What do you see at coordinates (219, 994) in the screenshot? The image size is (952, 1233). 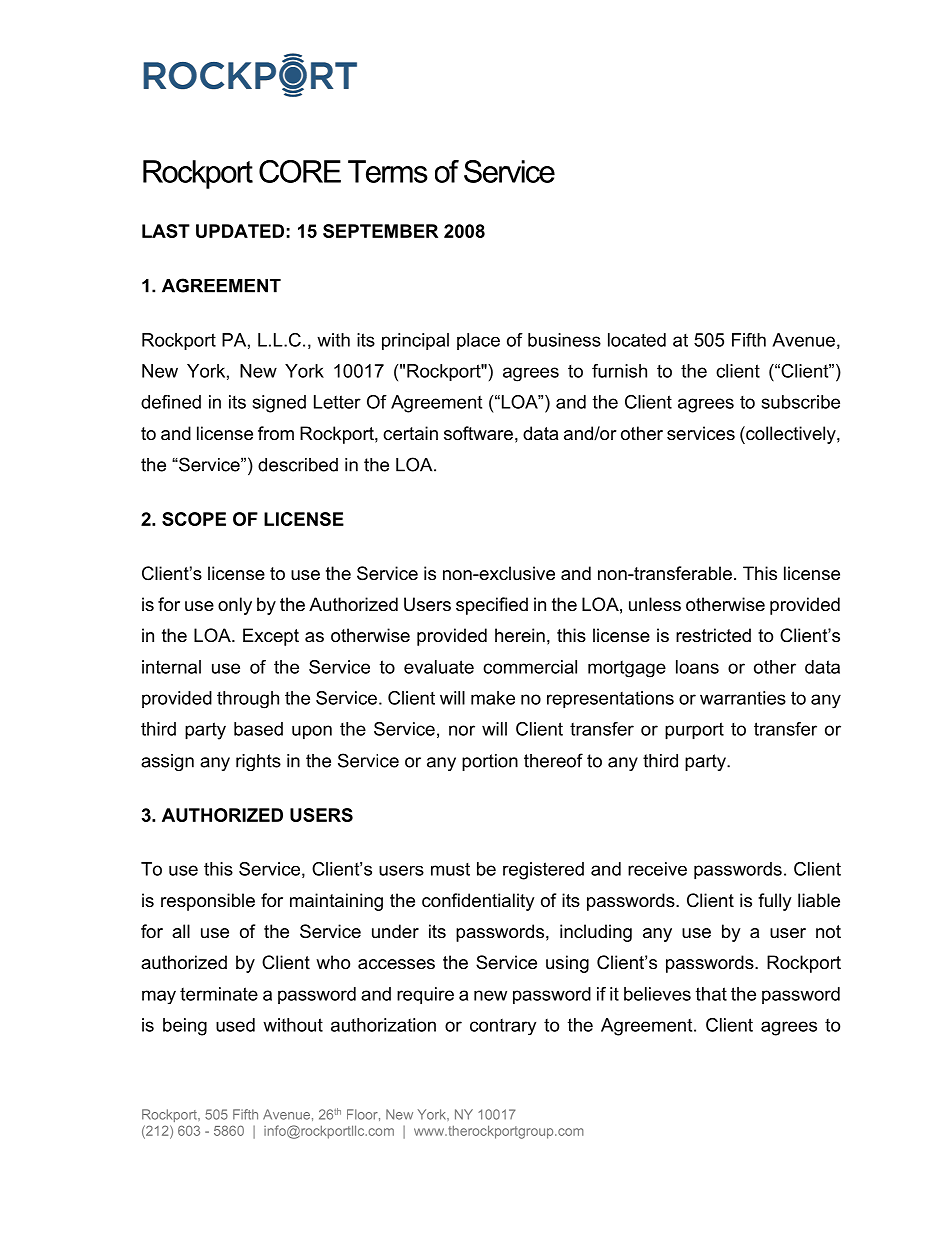 I see `terminate` at bounding box center [219, 994].
